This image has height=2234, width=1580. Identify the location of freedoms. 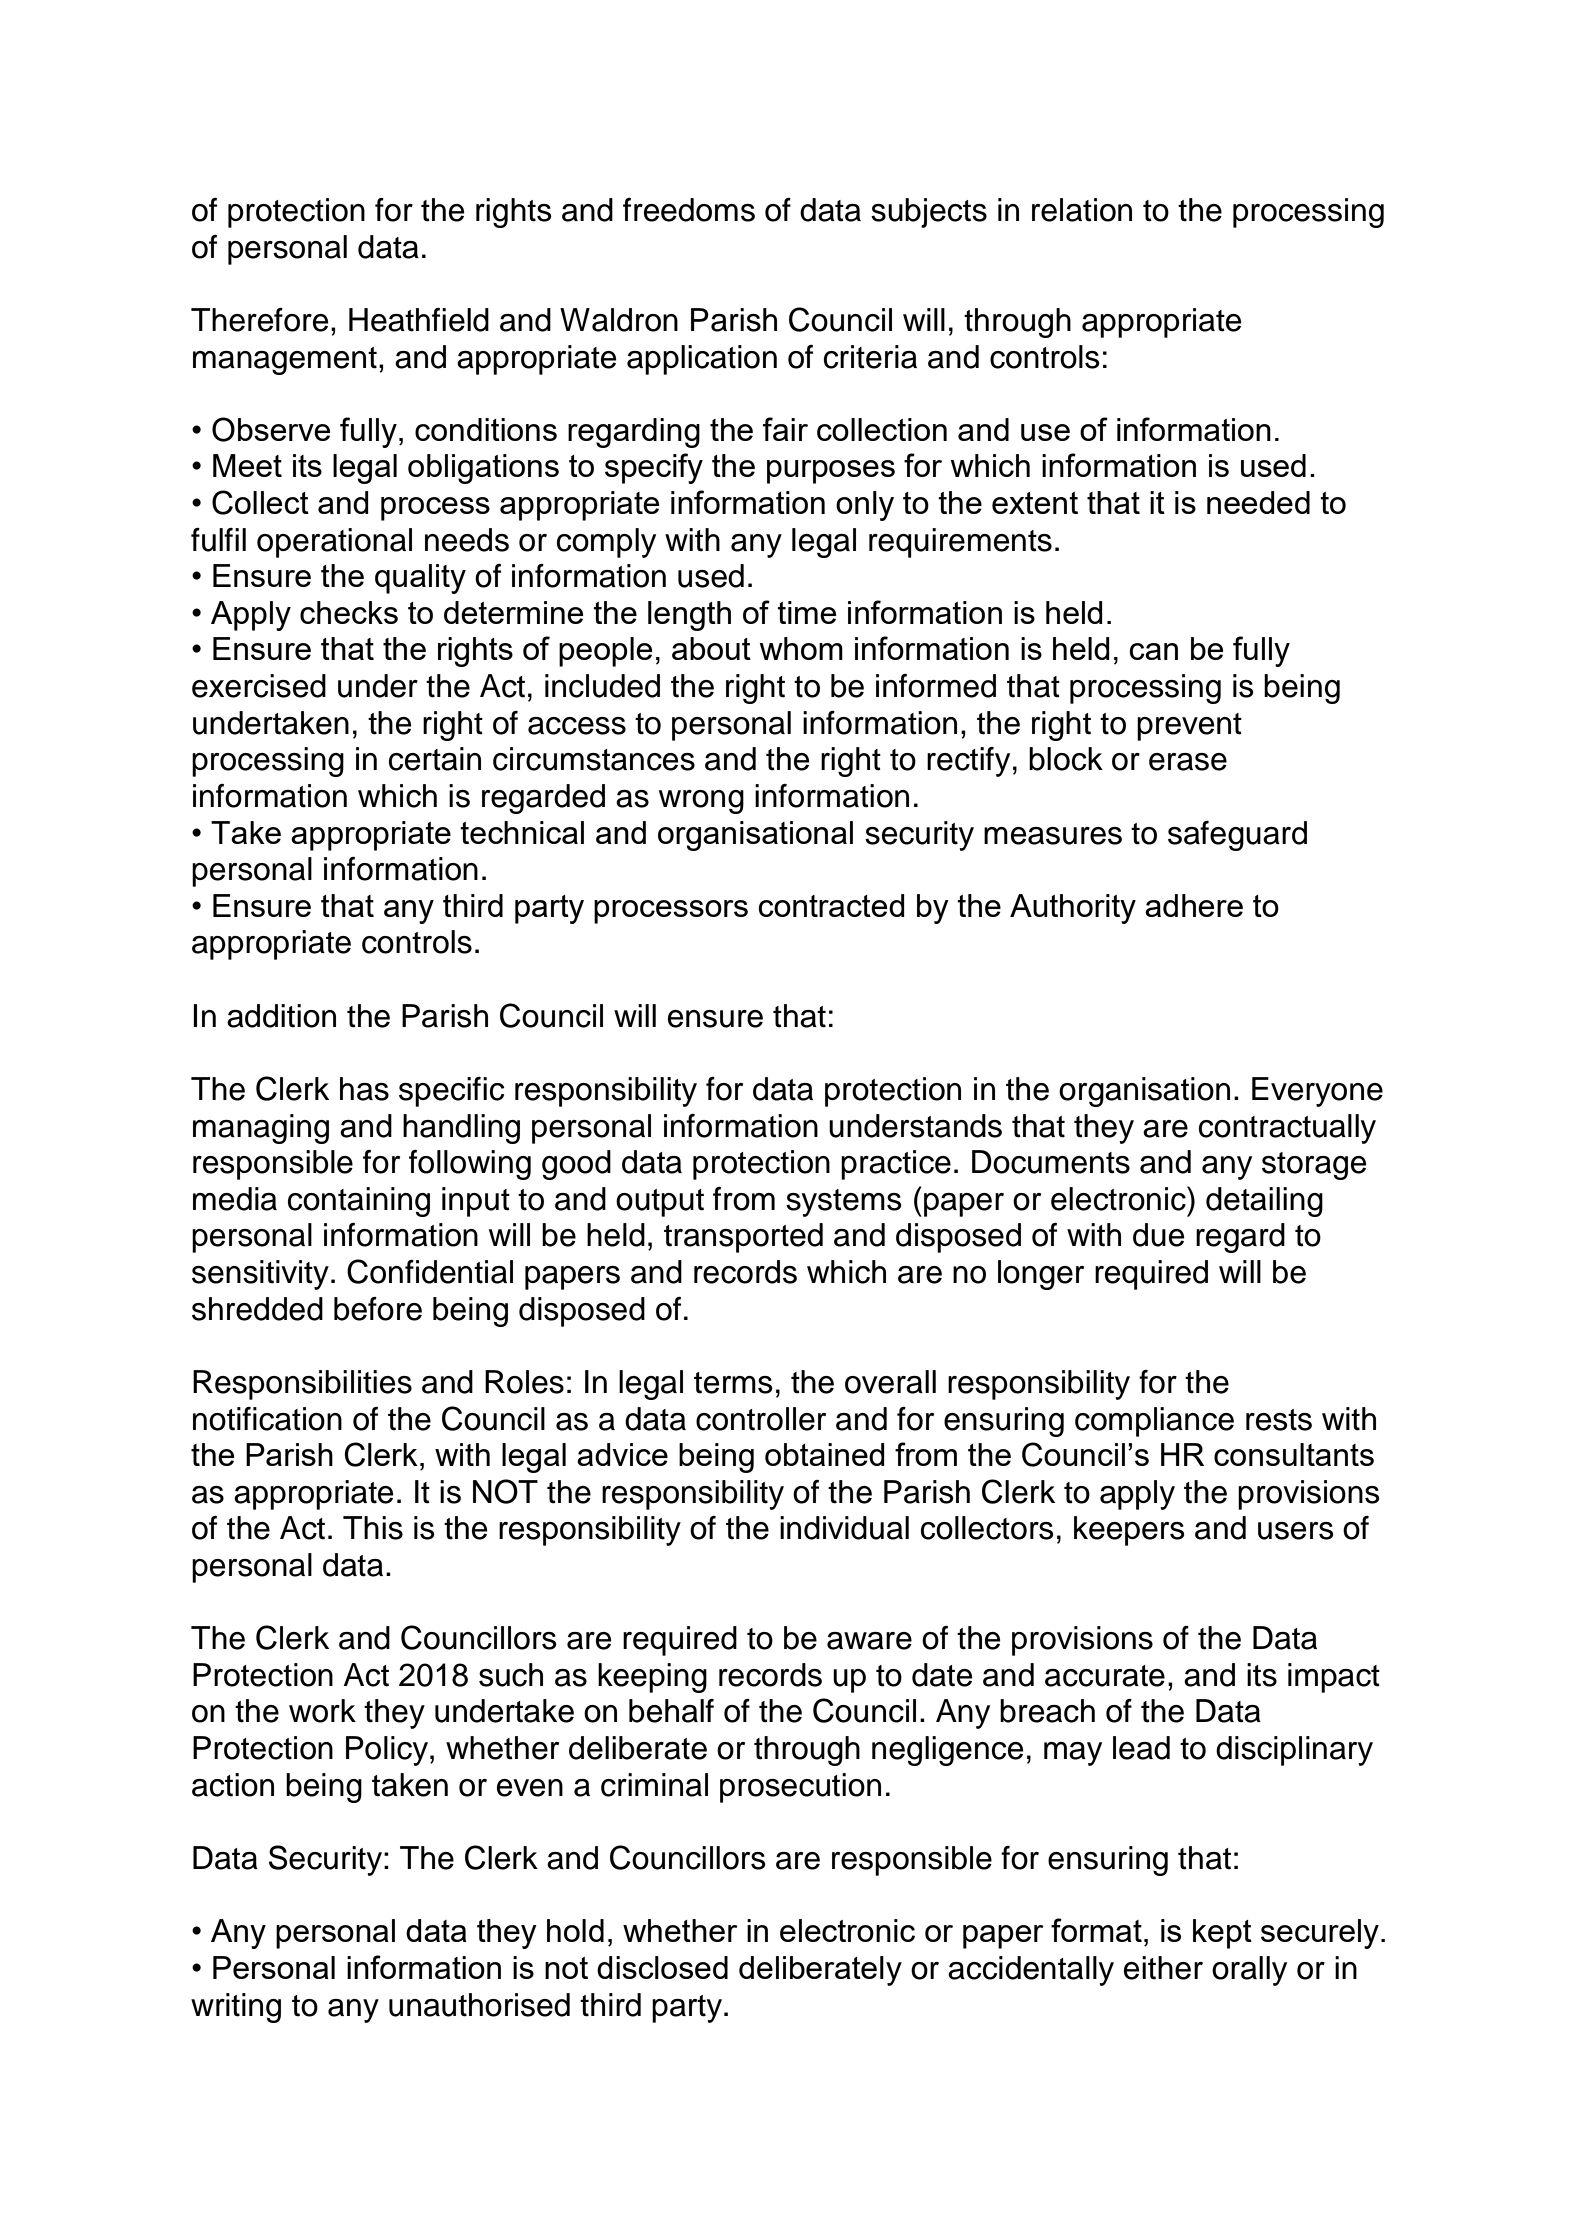
(689, 210).
